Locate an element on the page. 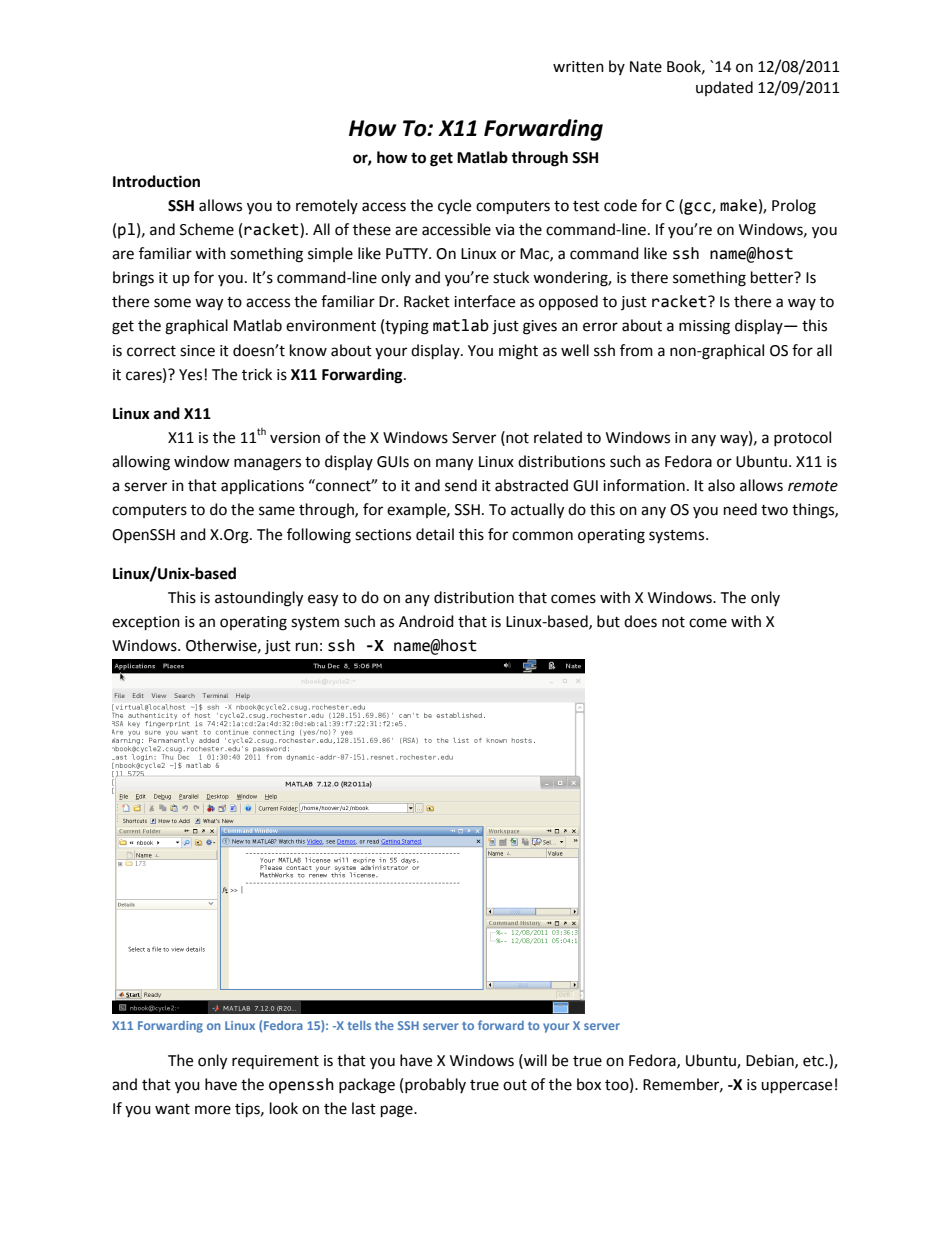  missing is located at coordinates (704, 327).
